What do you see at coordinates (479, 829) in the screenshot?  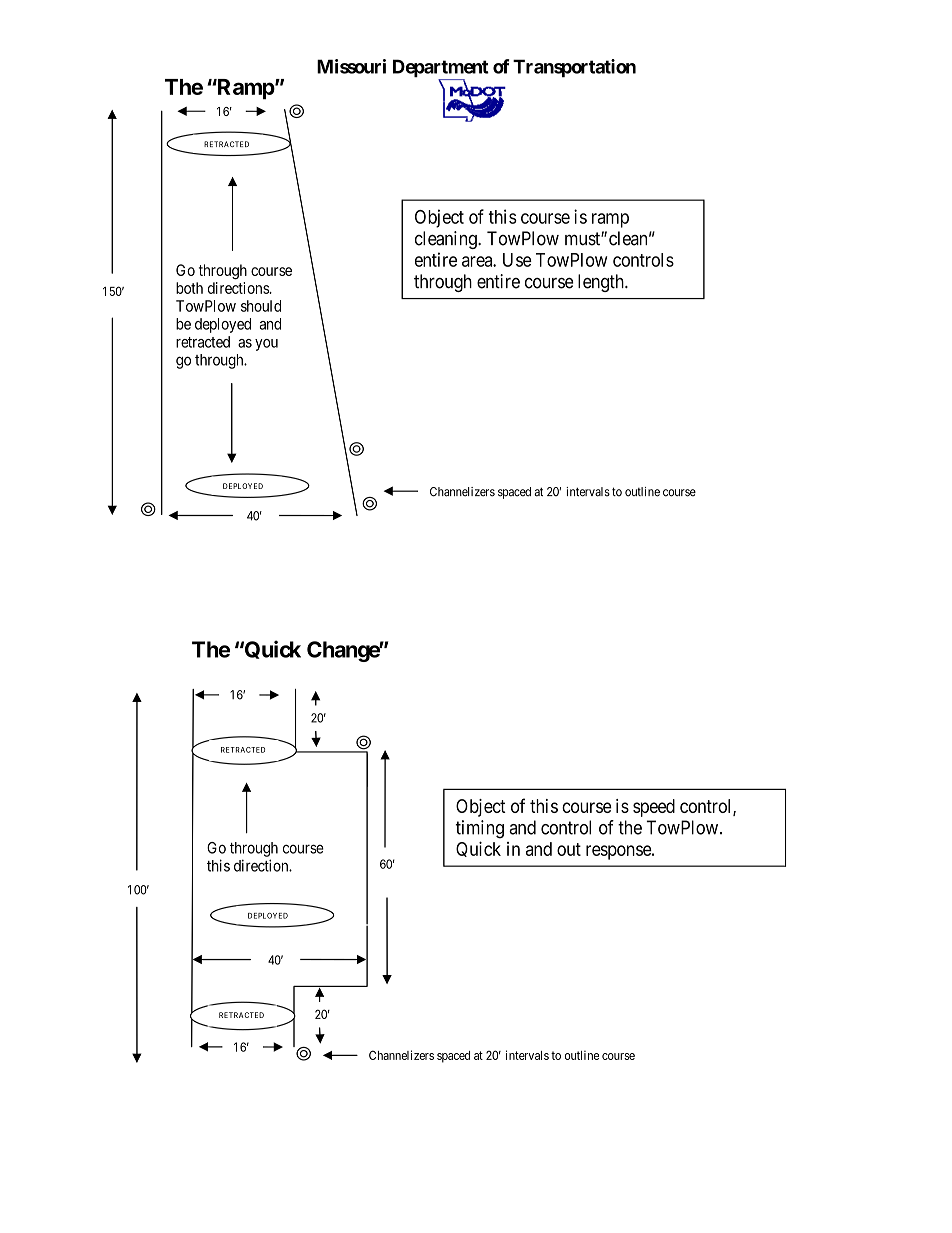 I see `timing` at bounding box center [479, 829].
